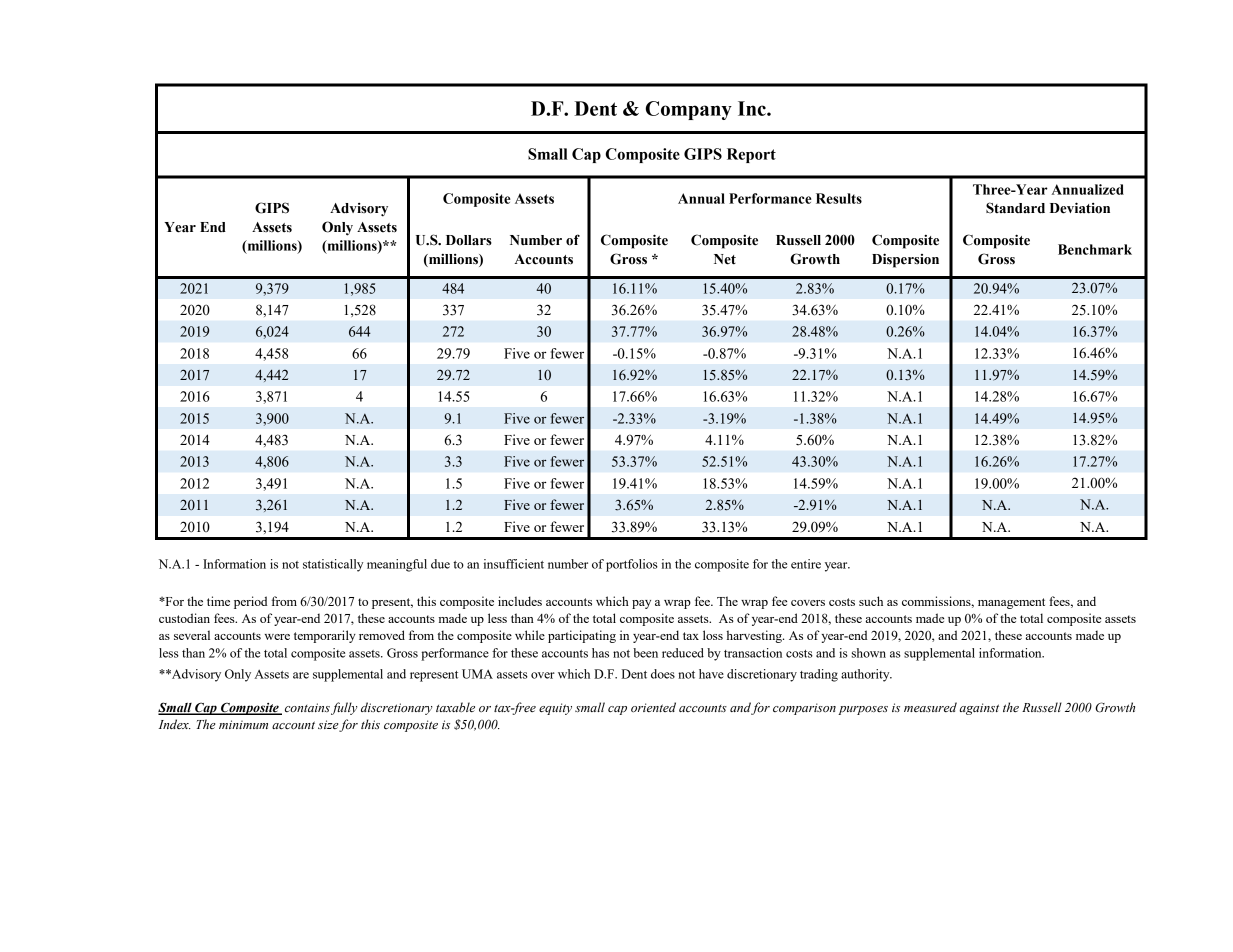 This image has width=1233, height=952. I want to click on portfolios, so click(632, 565).
